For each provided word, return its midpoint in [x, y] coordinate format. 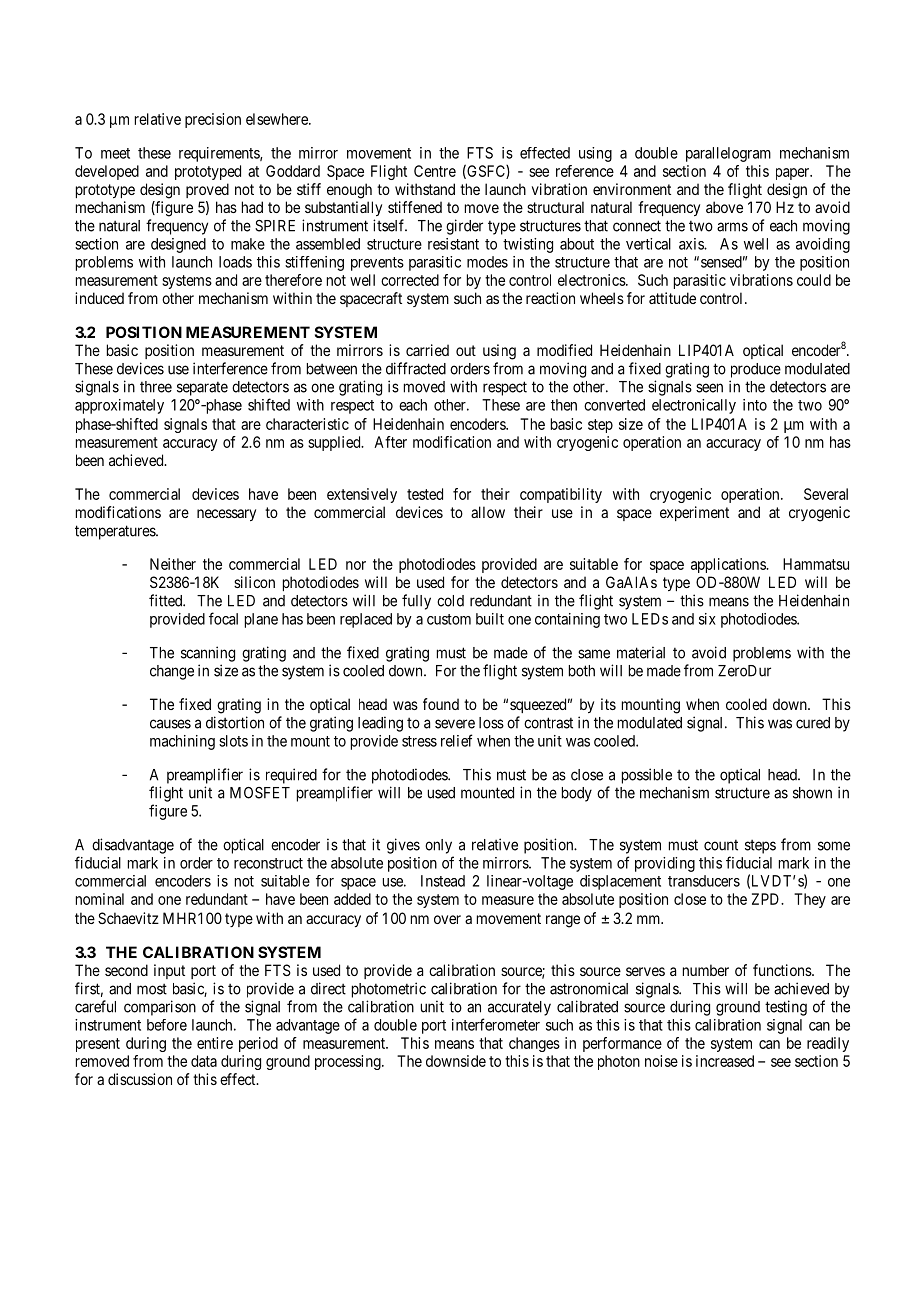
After [390, 442]
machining [182, 742]
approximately [119, 406]
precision [213, 120]
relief [457, 740]
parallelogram [728, 154]
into [755, 405]
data [204, 1061]
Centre [435, 171]
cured [813, 723]
